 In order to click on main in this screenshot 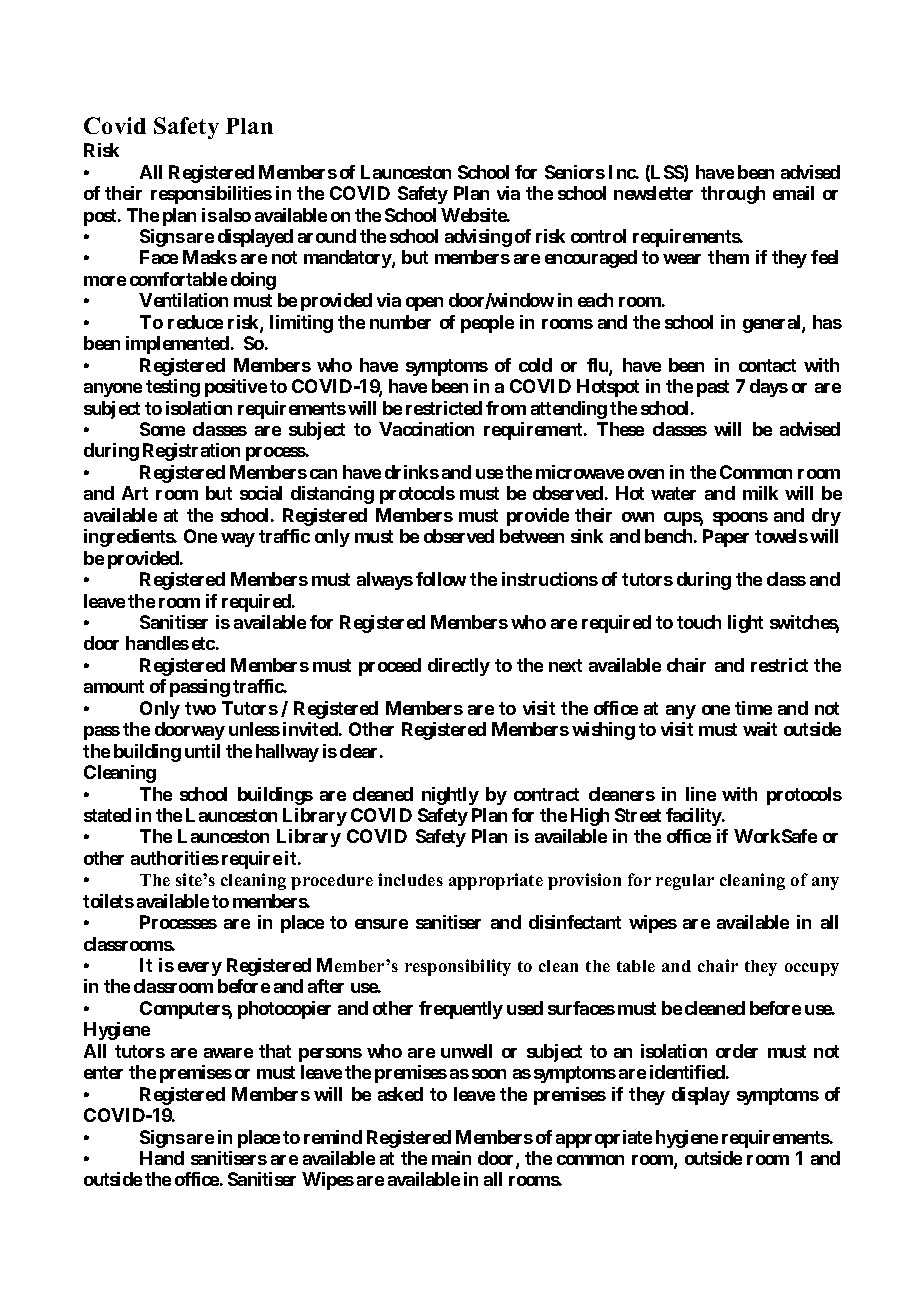, I will do `click(451, 1158)`.
